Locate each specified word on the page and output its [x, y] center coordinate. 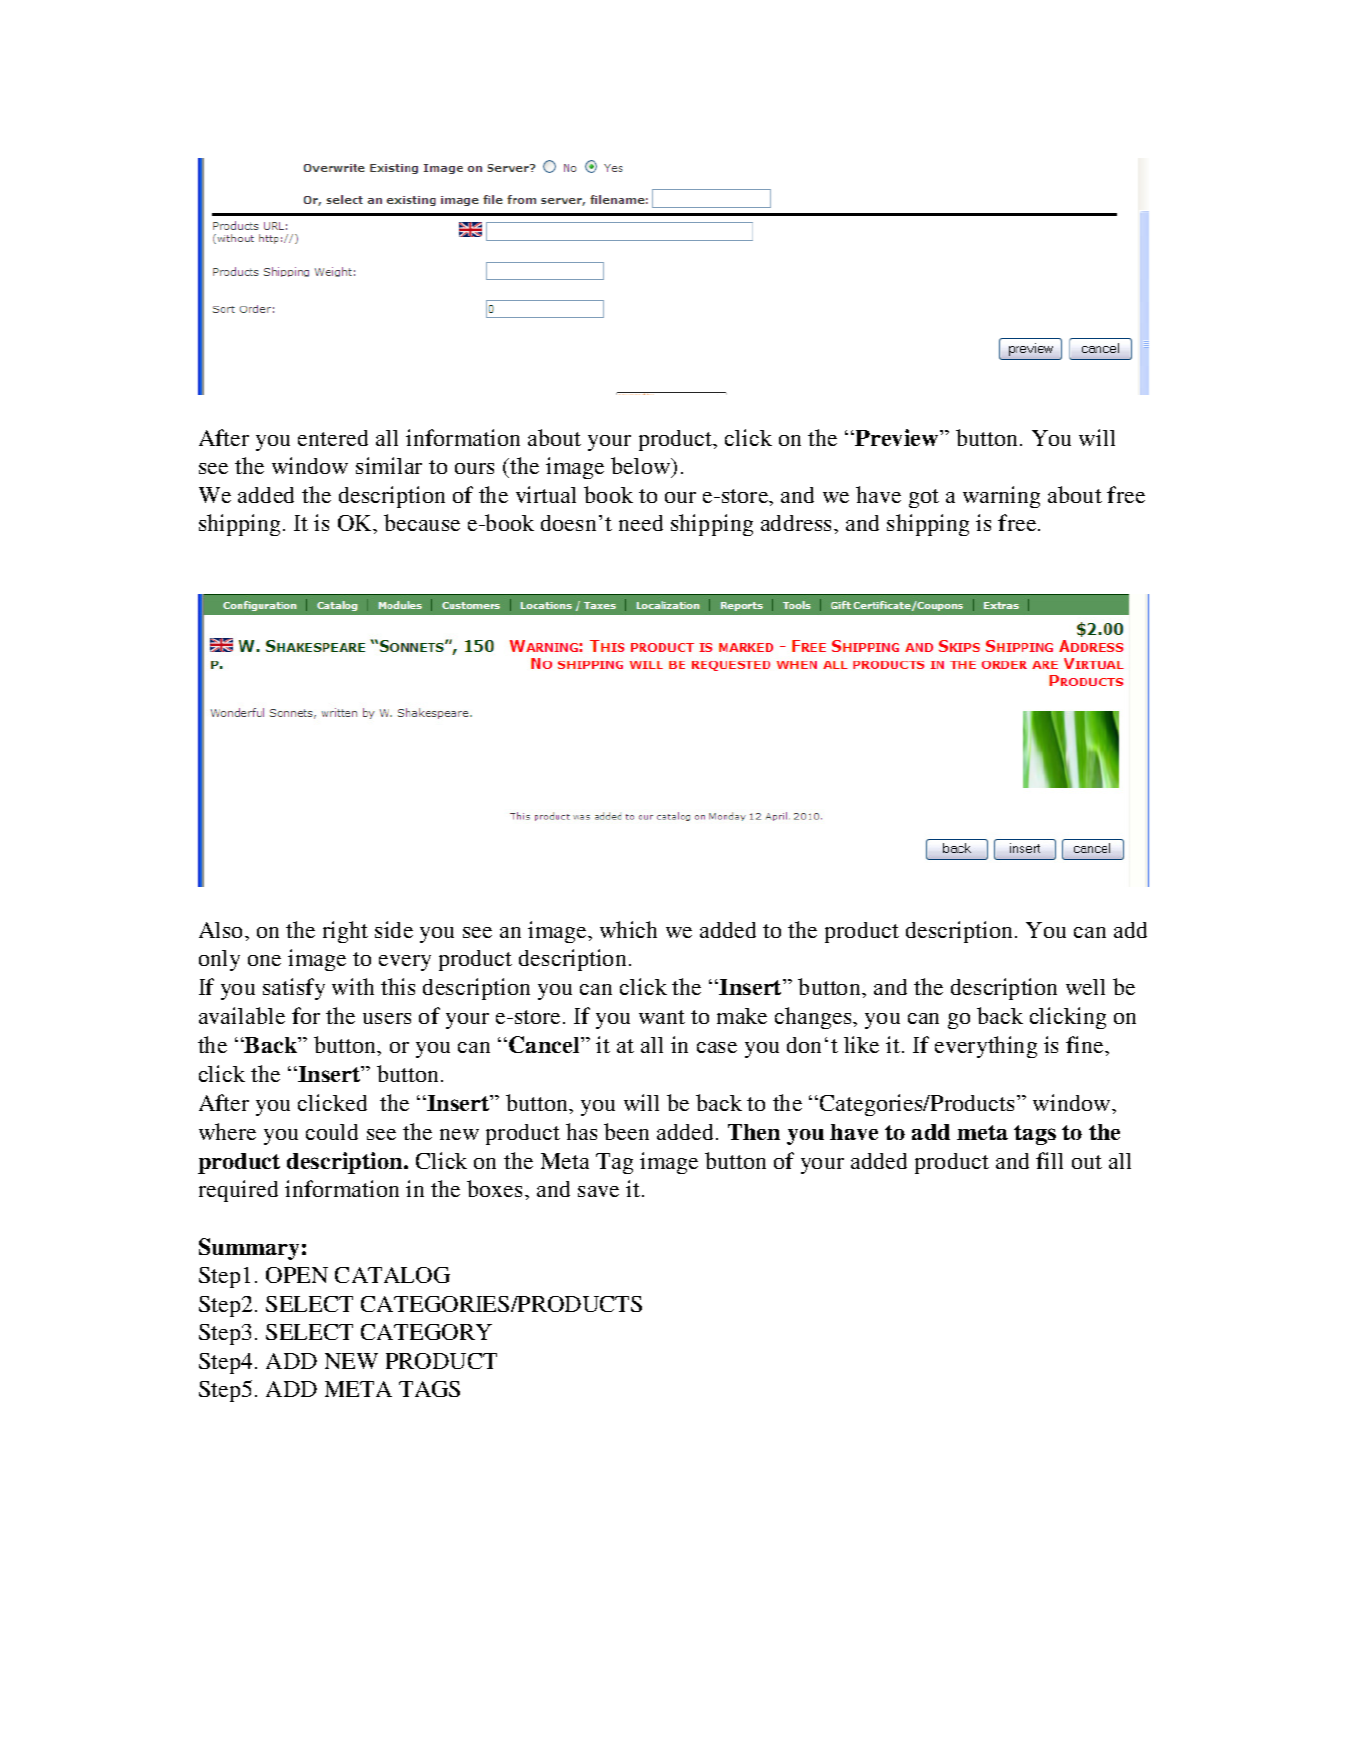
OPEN [297, 1275]
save [598, 1191]
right [345, 932]
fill [1049, 1160]
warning [1001, 497]
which [628, 929]
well [1085, 987]
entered [333, 438]
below [642, 467]
